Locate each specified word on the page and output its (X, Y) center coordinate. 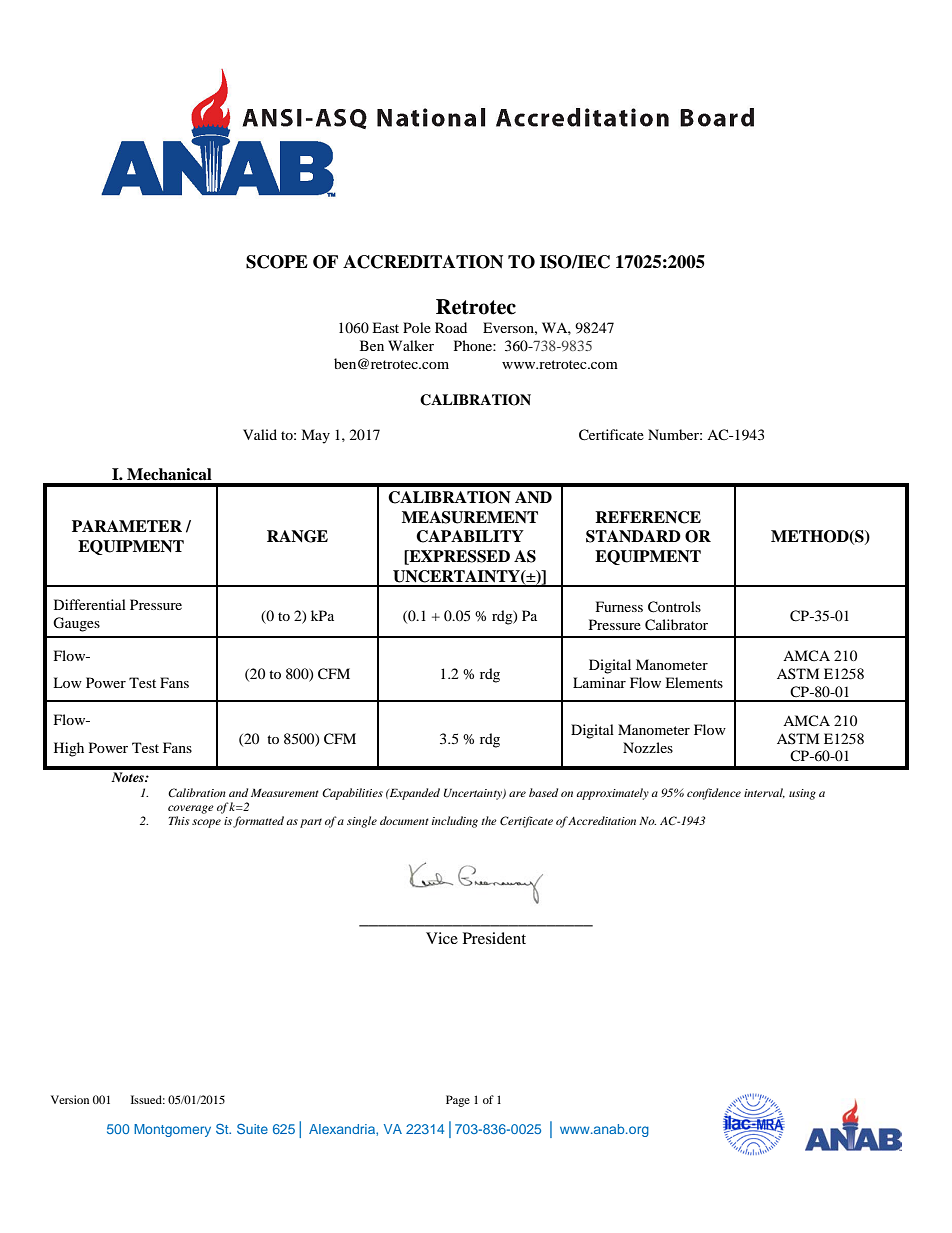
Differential (90, 604)
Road (451, 327)
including (455, 822)
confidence (714, 794)
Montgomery (172, 1130)
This (179, 820)
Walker (411, 345)
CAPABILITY (470, 536)
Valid (260, 434)
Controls (674, 607)
